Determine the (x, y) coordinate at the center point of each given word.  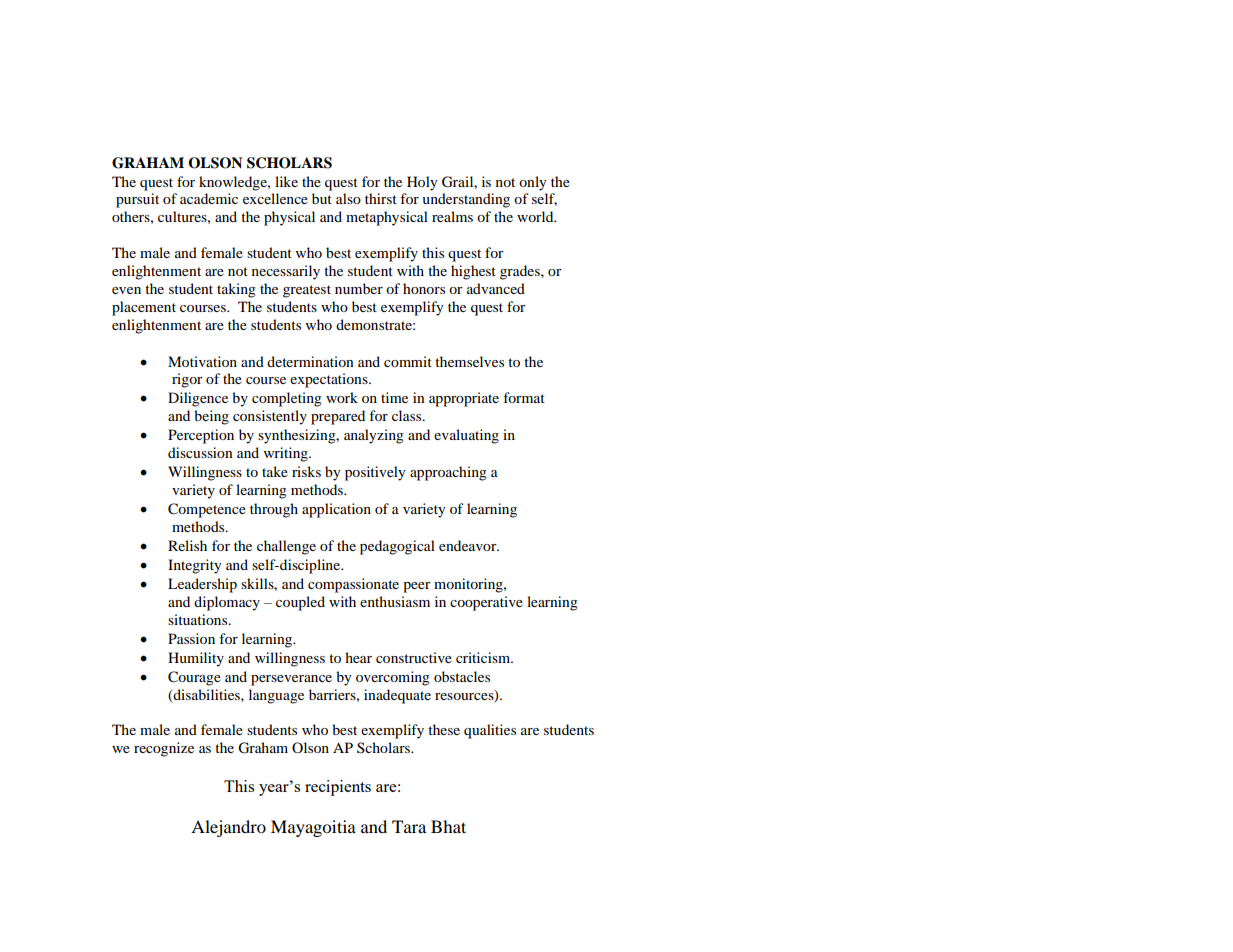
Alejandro (228, 828)
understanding (466, 200)
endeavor (469, 545)
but (322, 198)
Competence (207, 510)
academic (209, 198)
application (336, 510)
